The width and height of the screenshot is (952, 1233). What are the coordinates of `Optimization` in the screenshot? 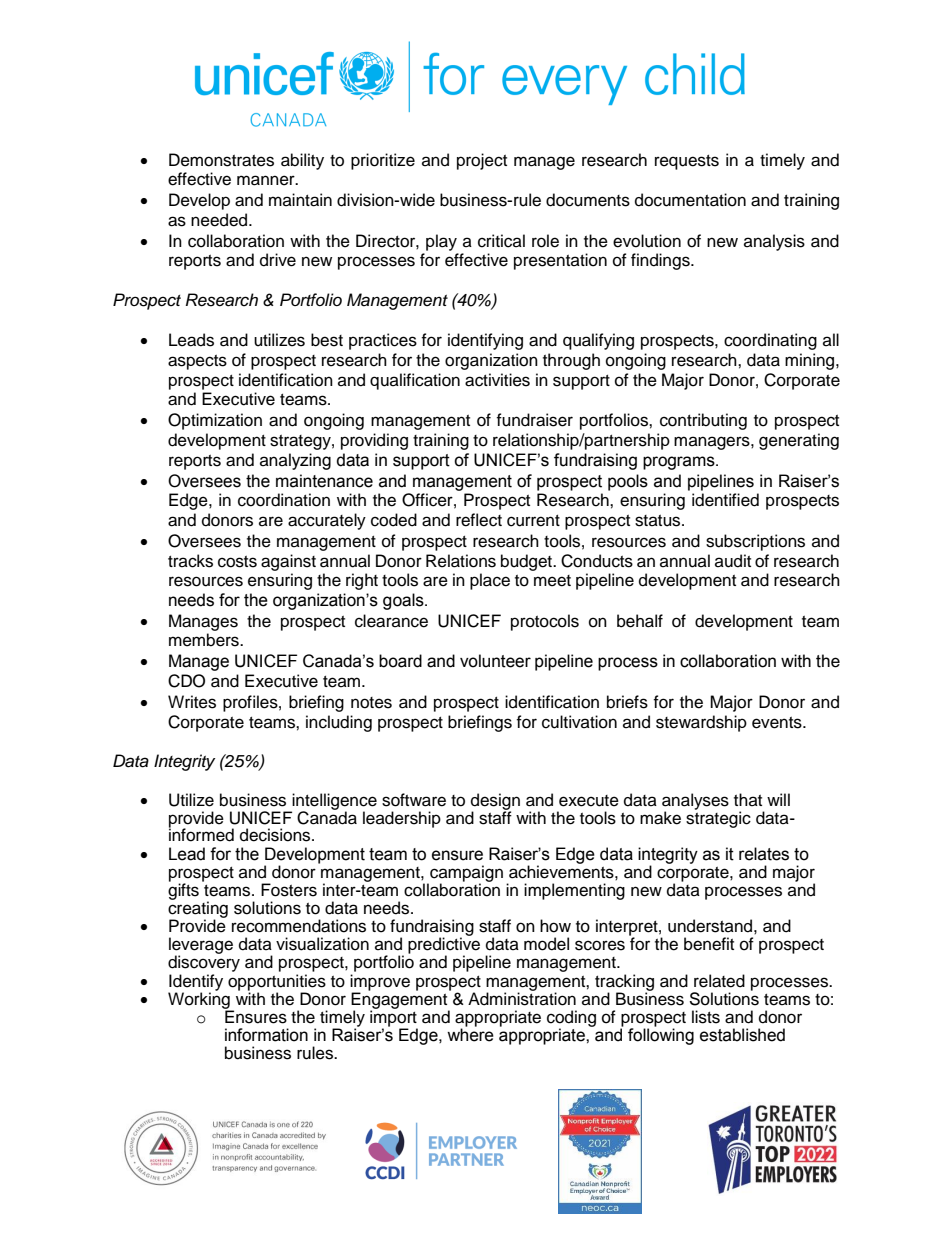 It's located at (215, 421).
